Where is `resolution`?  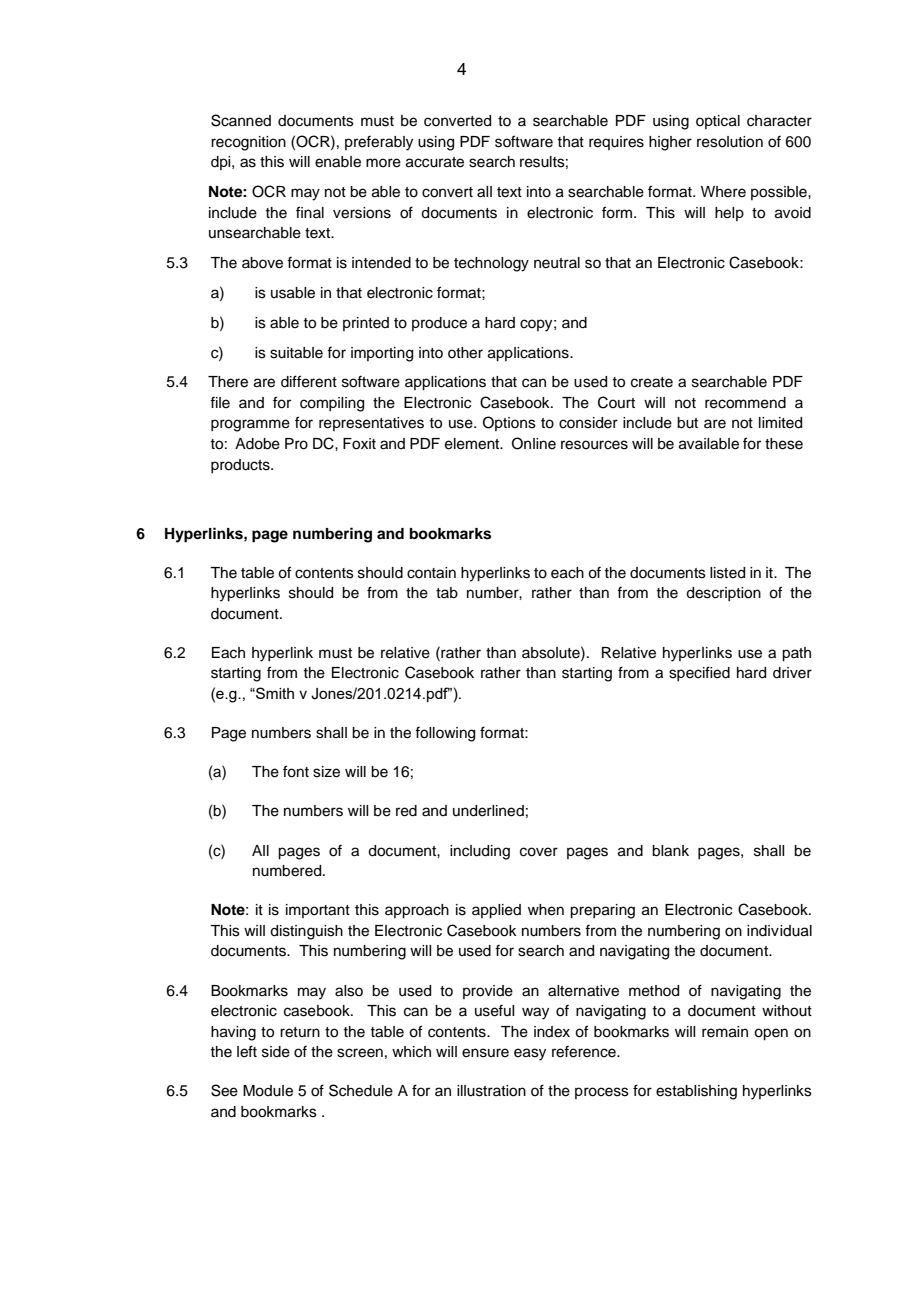 resolution is located at coordinates (730, 142).
